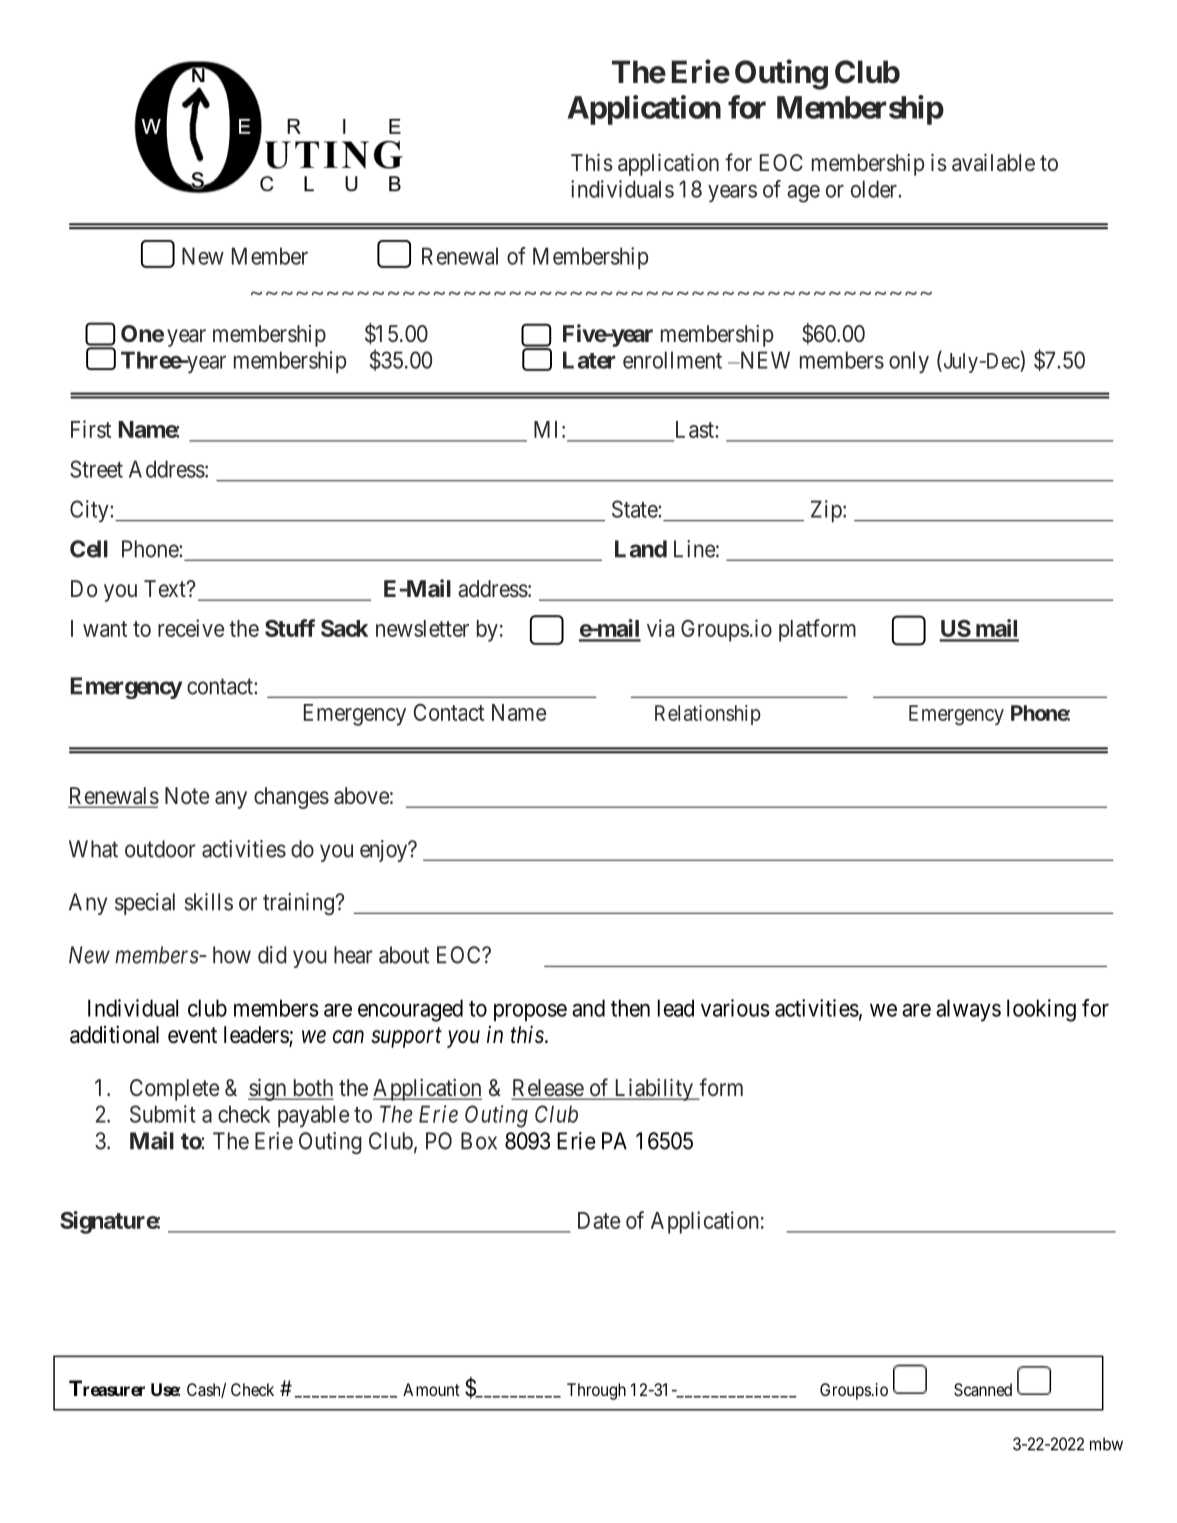 The height and width of the document is (1523, 1177). What do you see at coordinates (735, 1008) in the document?
I see `various` at bounding box center [735, 1008].
